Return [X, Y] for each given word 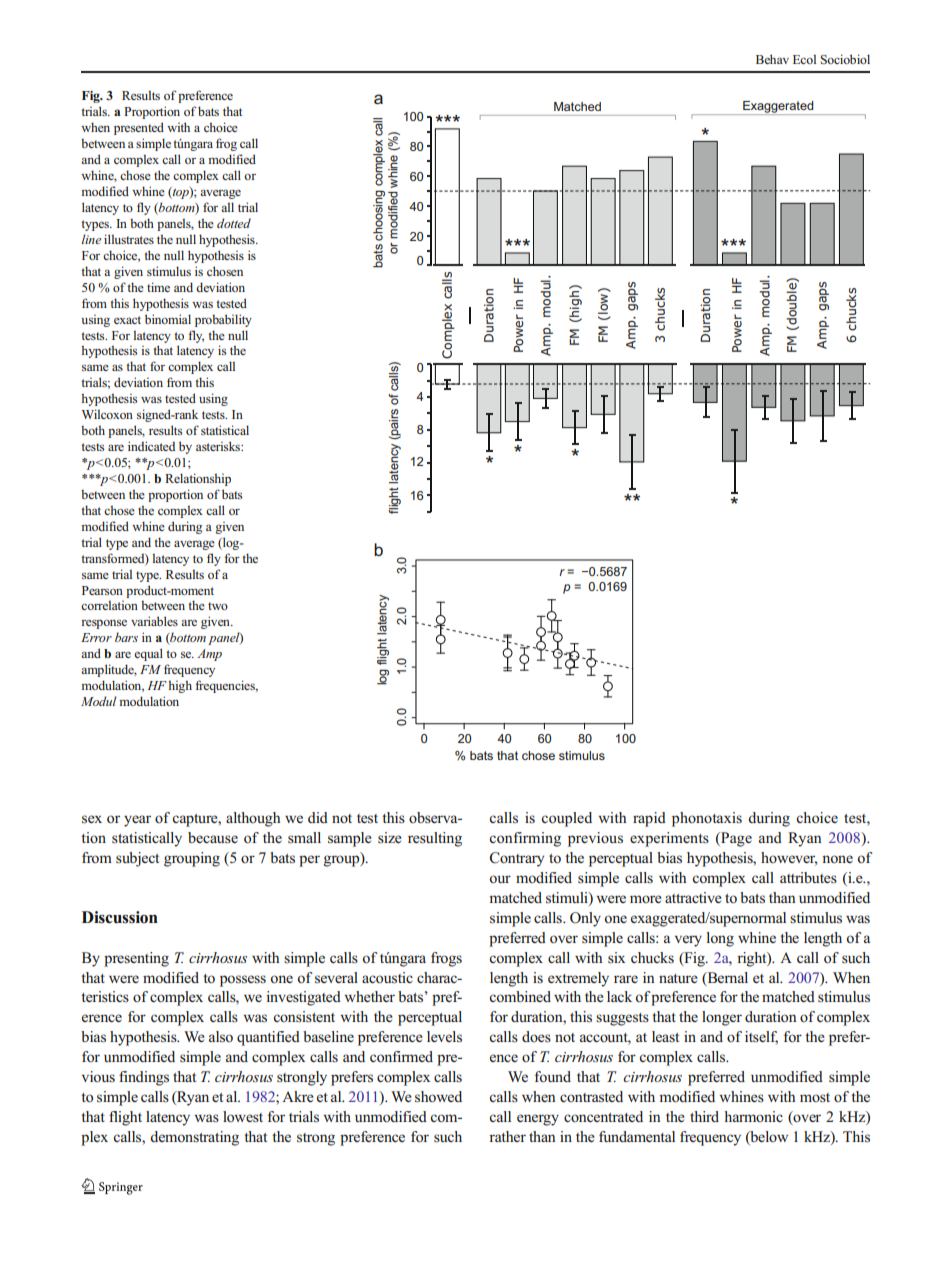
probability [223, 320]
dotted [234, 223]
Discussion [120, 917]
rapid [649, 819]
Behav [772, 59]
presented [139, 128]
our [500, 879]
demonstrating [194, 1138]
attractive [693, 897]
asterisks [219, 446]
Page [735, 839]
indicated [151, 446]
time [158, 287]
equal [148, 654]
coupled [566, 819]
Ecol [804, 59]
